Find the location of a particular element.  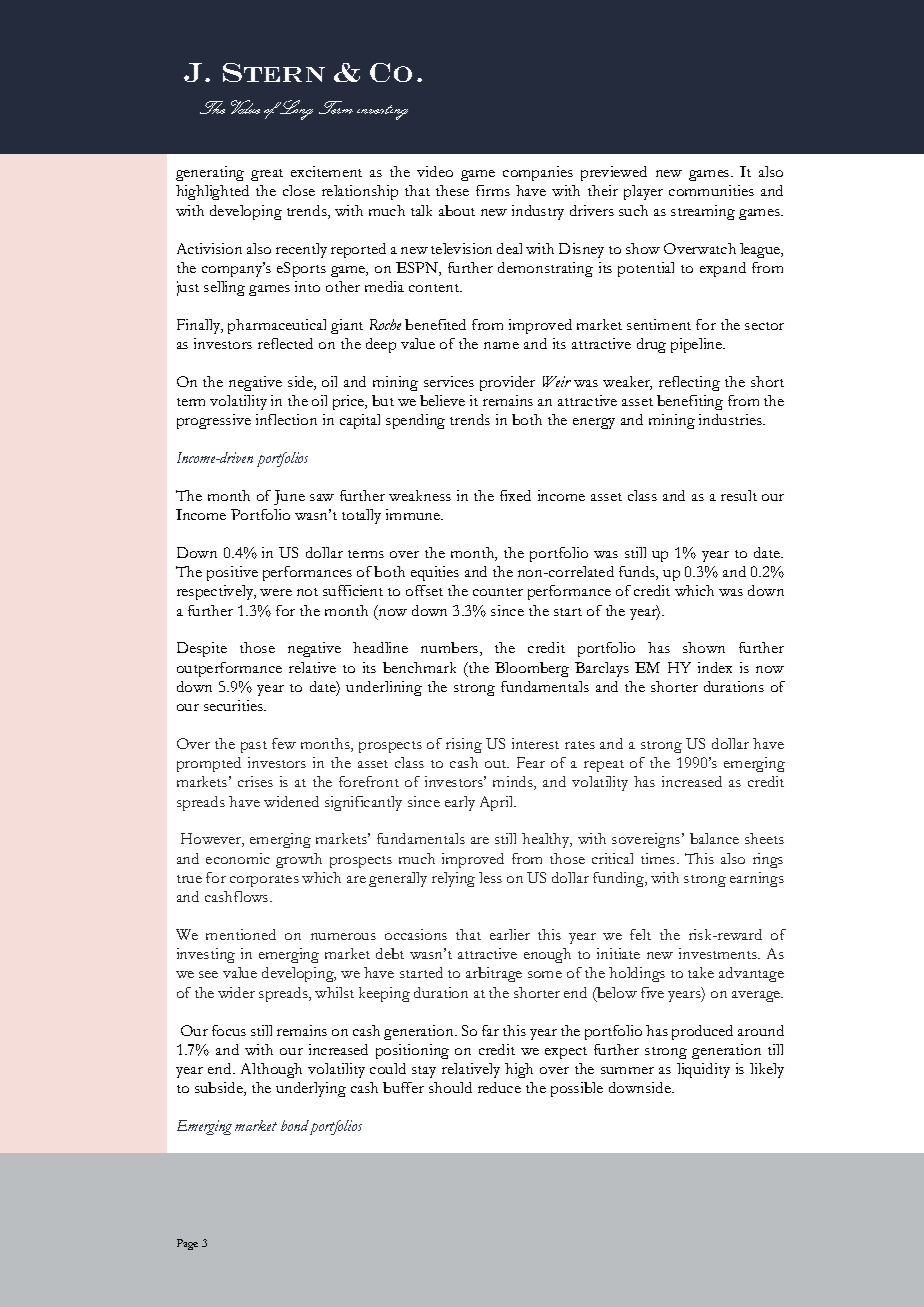

Page is located at coordinates (187, 1244).
